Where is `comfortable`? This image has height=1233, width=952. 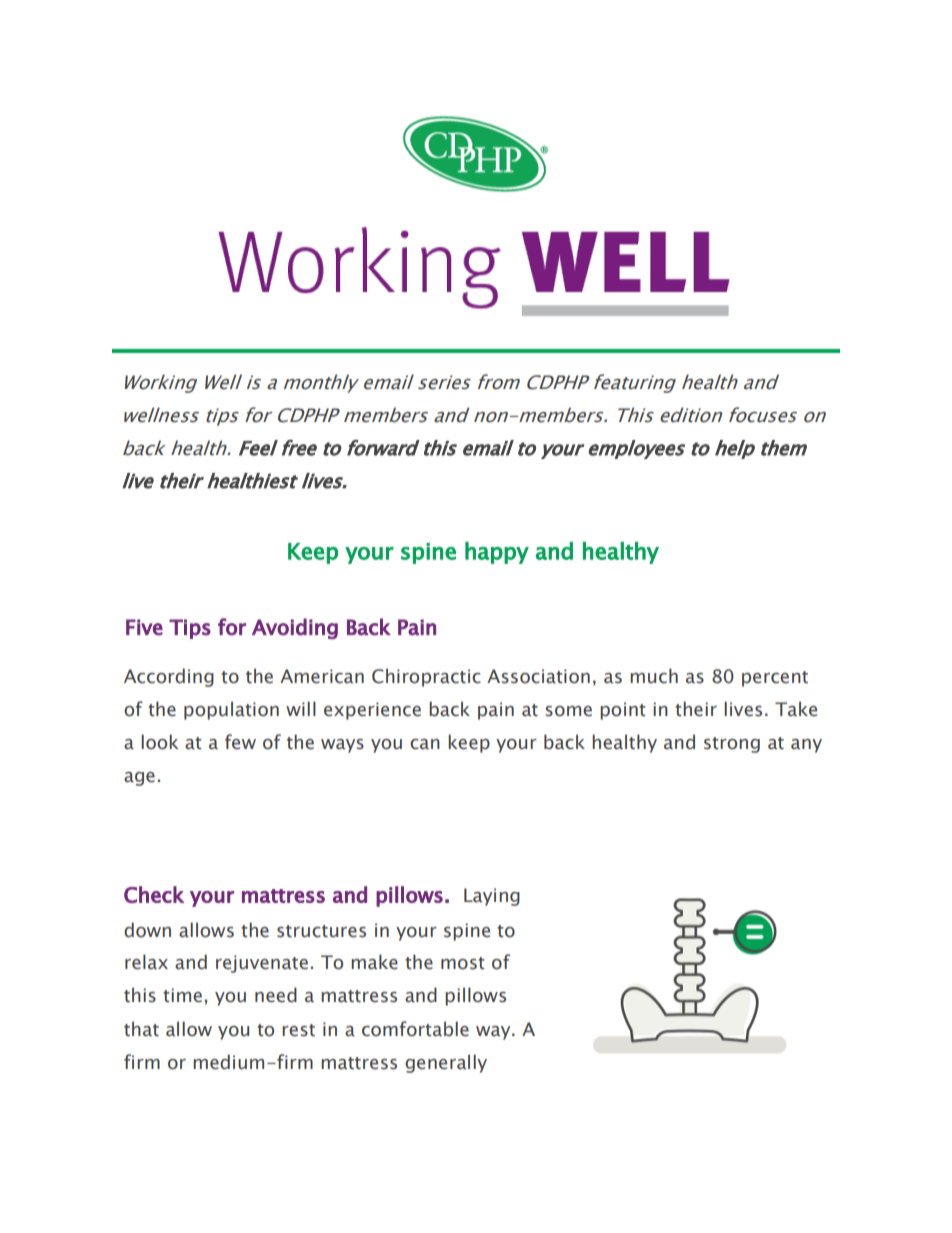
comfortable is located at coordinates (415, 1029).
